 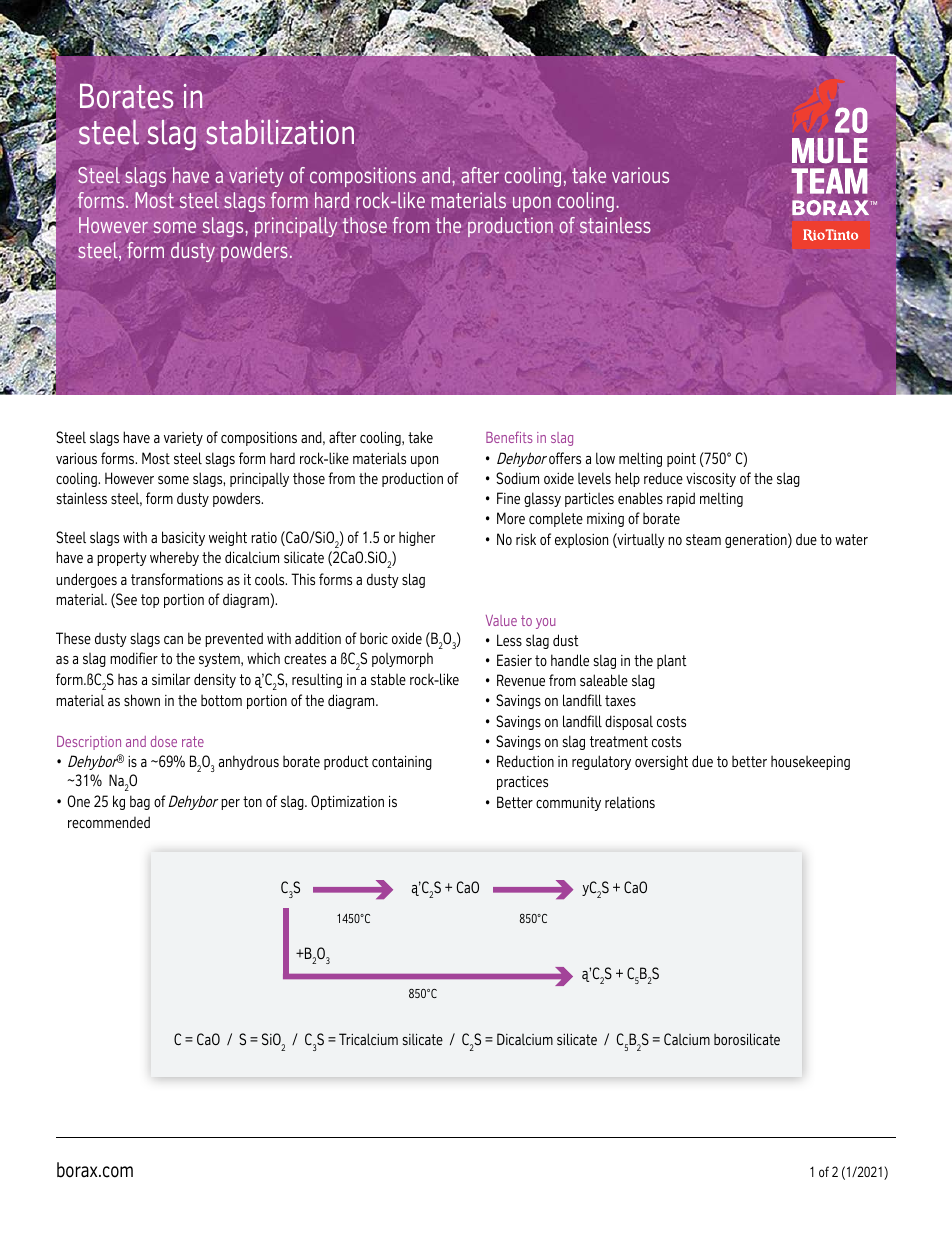 What do you see at coordinates (140, 802) in the page?
I see `bag` at bounding box center [140, 802].
